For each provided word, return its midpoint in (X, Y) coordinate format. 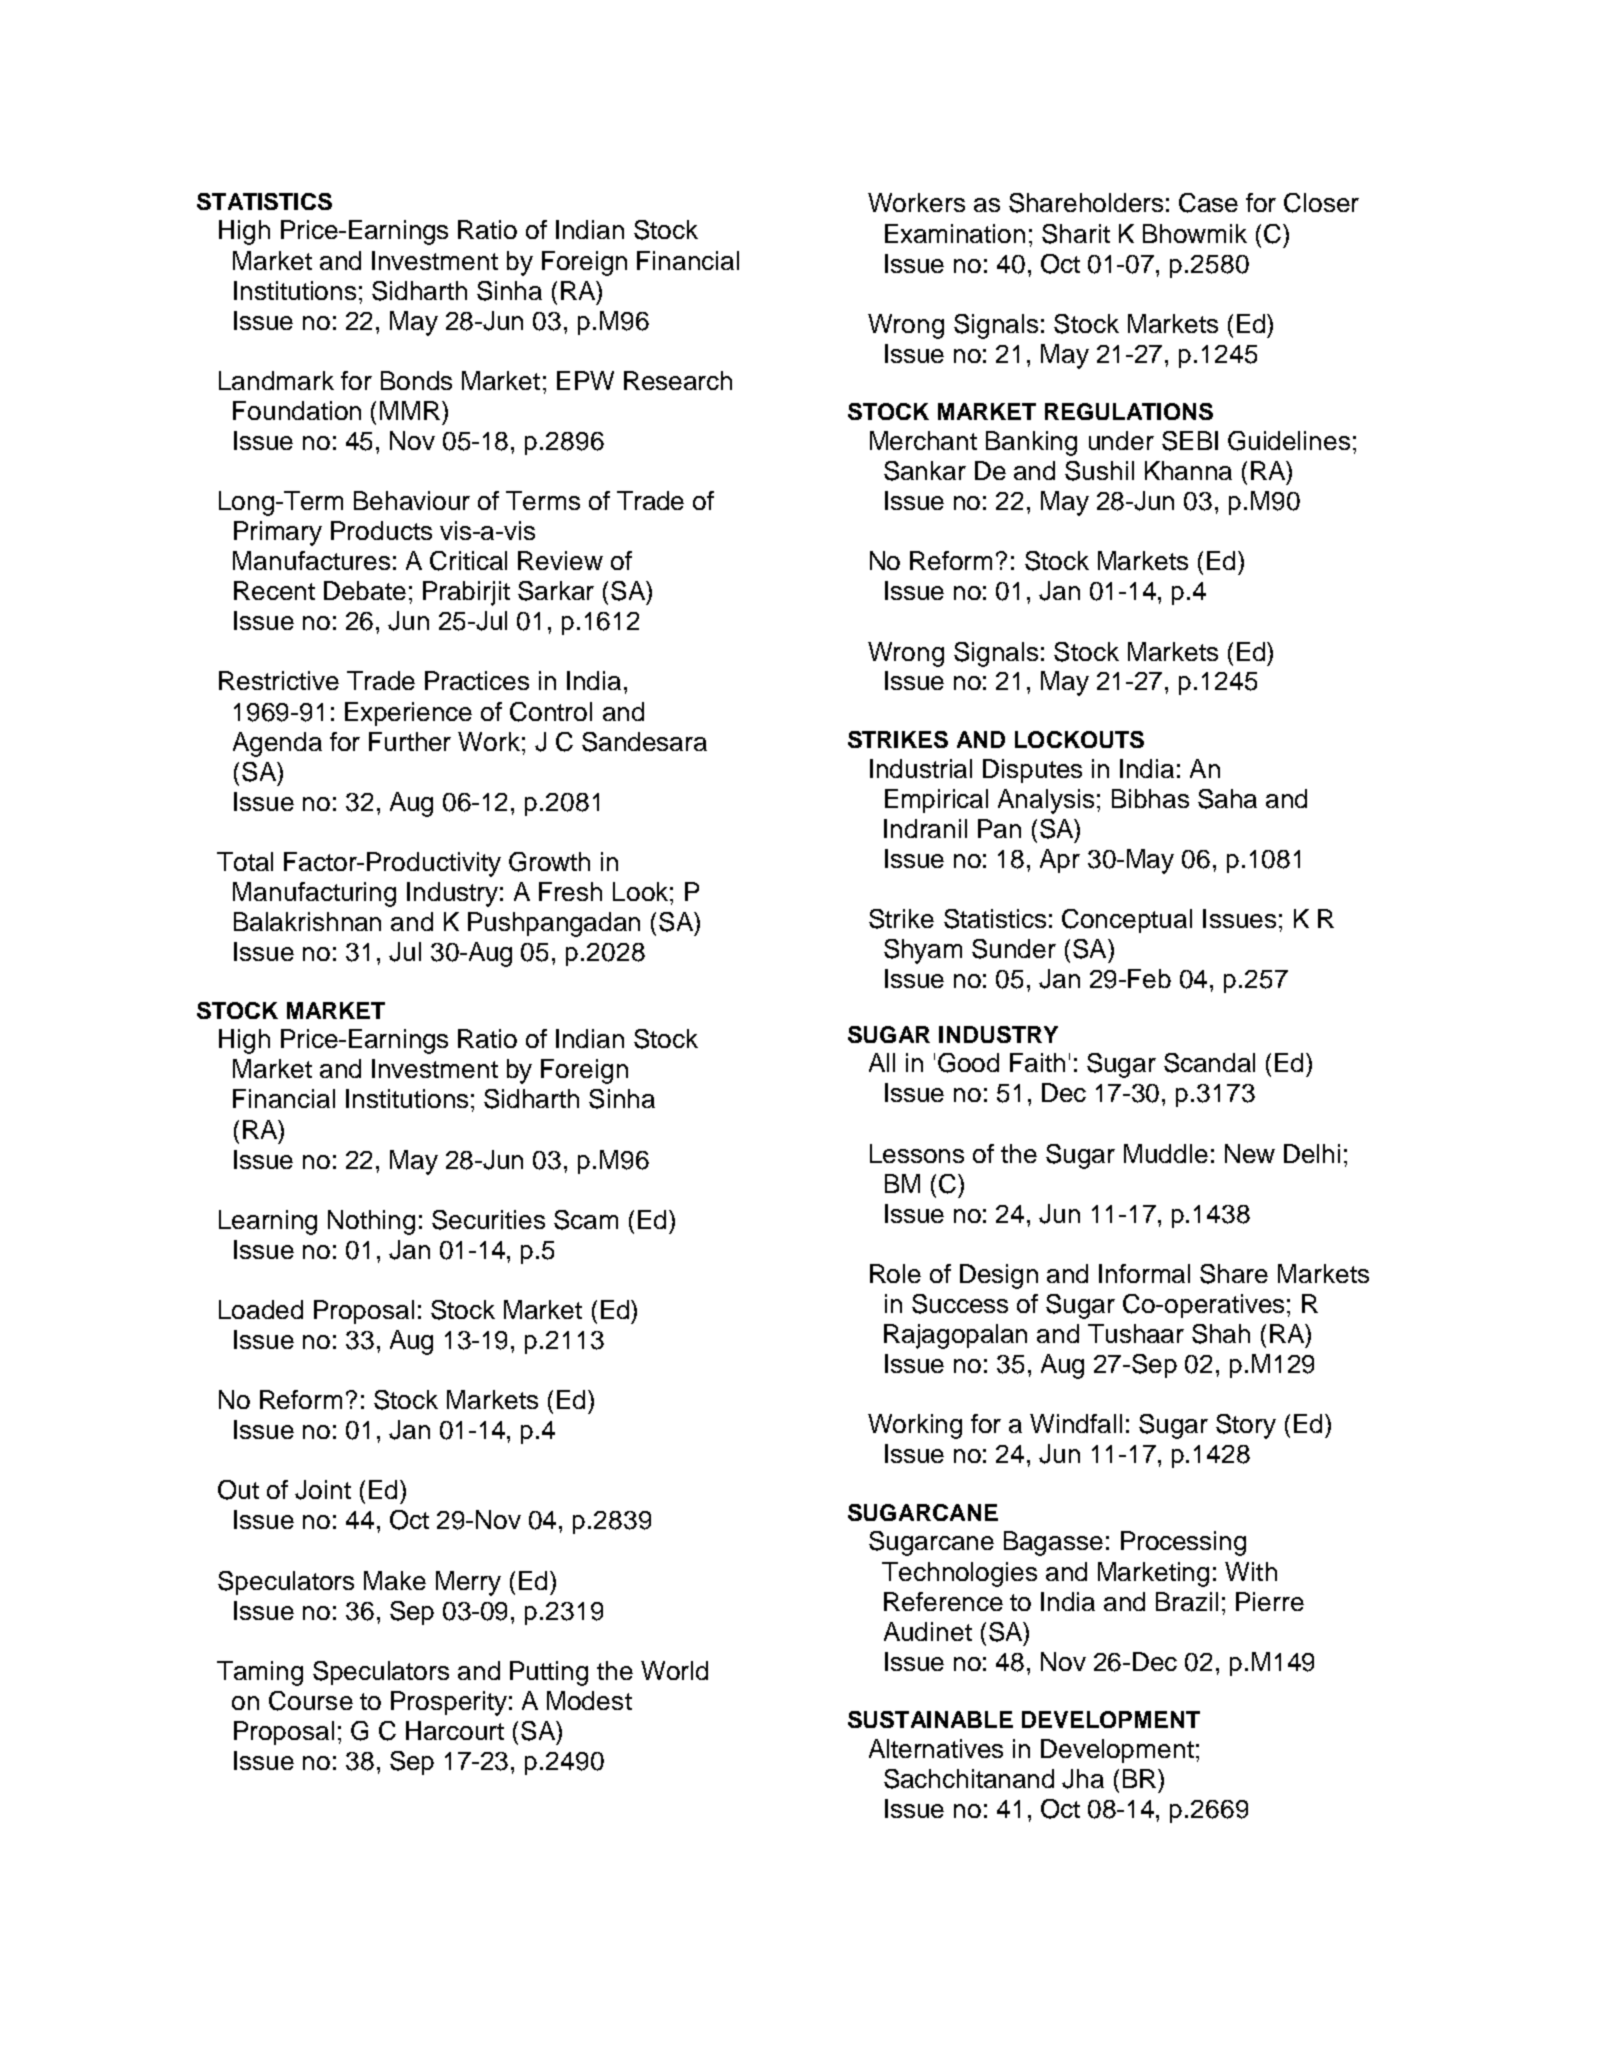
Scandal (1209, 1063)
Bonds (416, 380)
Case (1208, 203)
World (674, 1670)
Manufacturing (314, 894)
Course (311, 1701)
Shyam (923, 951)
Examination (955, 233)
